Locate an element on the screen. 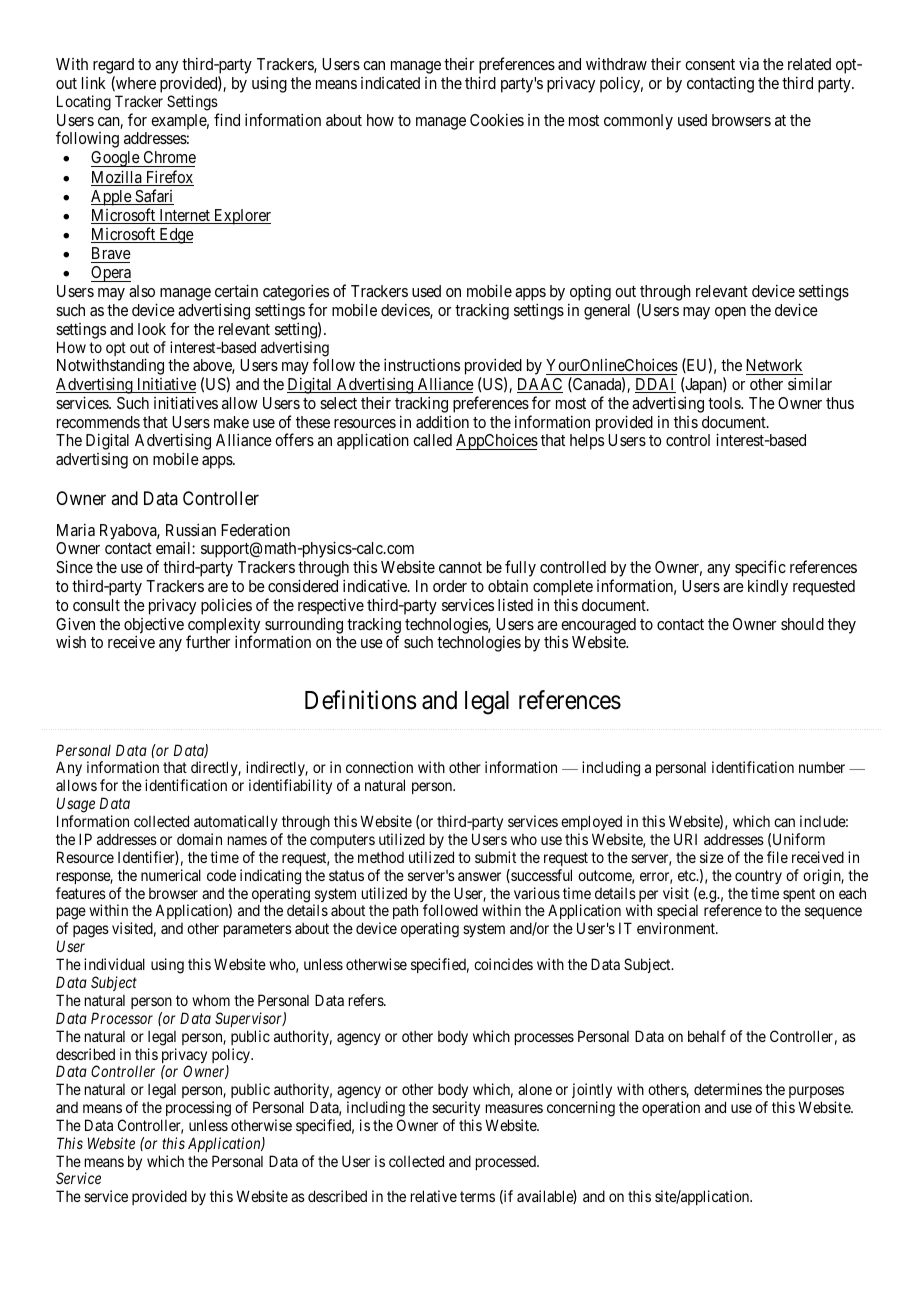 This screenshot has height=1308, width=924. Network is located at coordinates (774, 365).
